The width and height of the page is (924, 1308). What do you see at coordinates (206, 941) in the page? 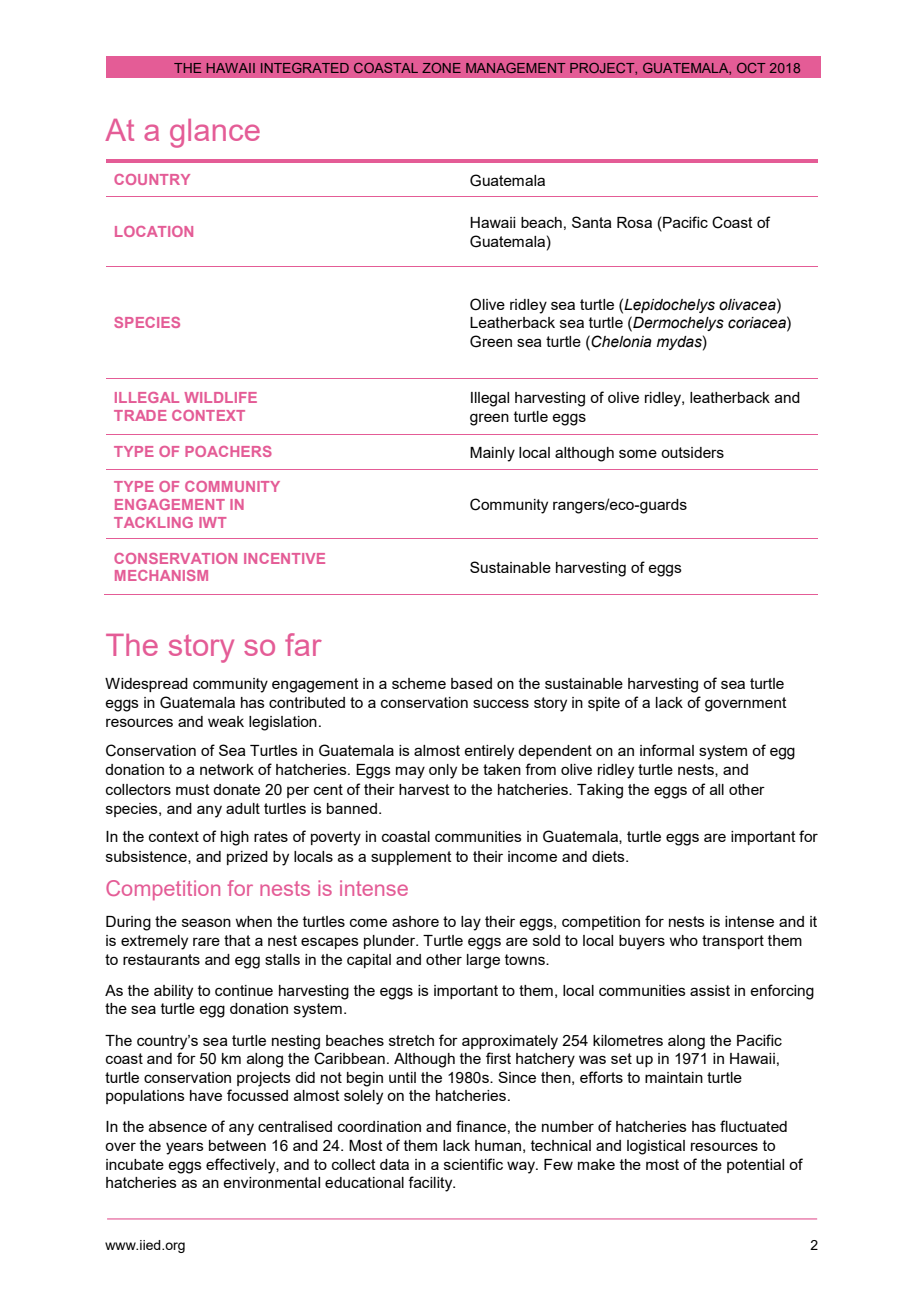
I see `rare` at bounding box center [206, 941].
